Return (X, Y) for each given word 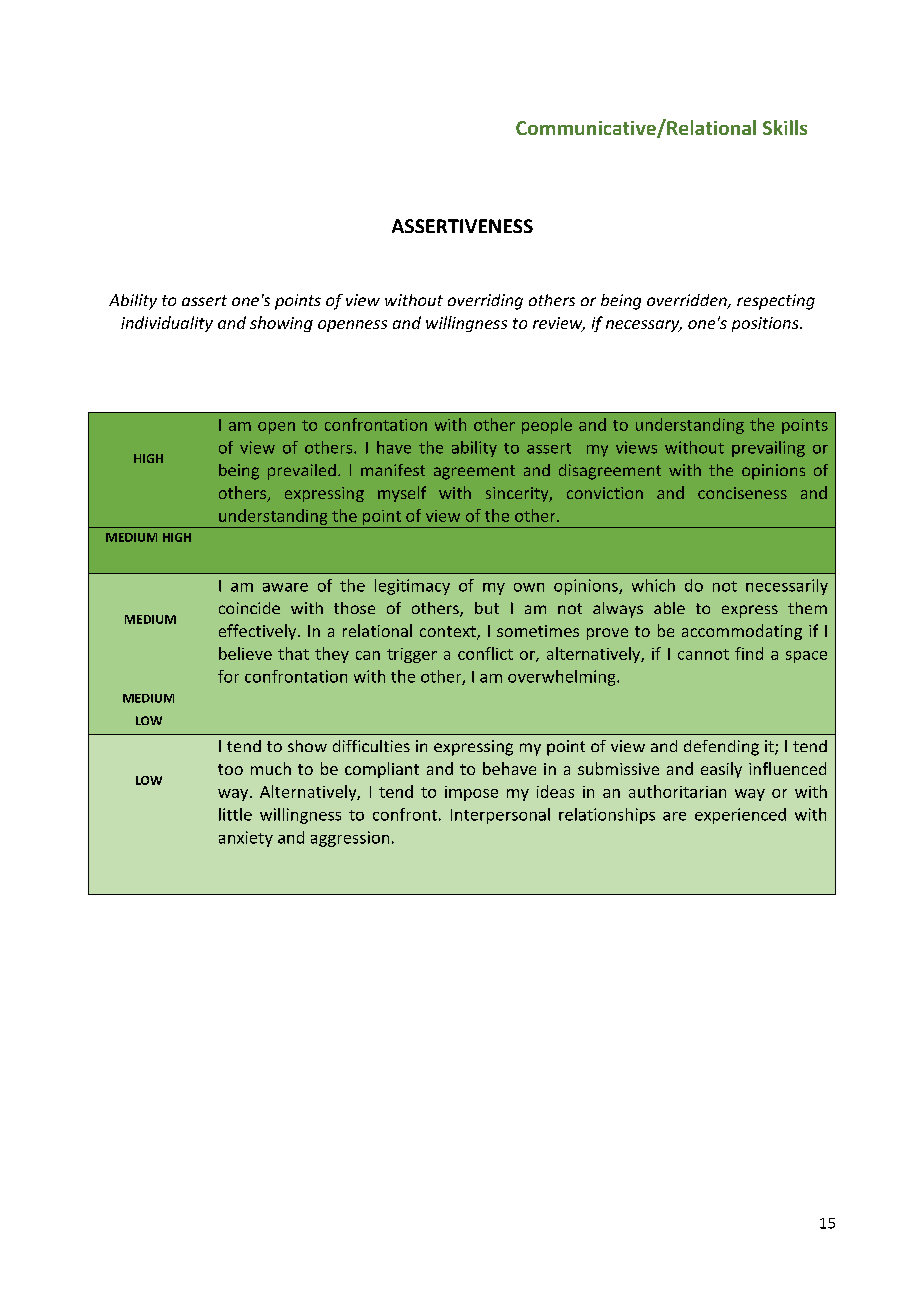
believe (245, 653)
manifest (393, 470)
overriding (485, 302)
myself (402, 494)
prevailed (302, 472)
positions (766, 324)
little (235, 814)
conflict (485, 653)
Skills (785, 127)
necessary (644, 326)
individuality (167, 324)
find (749, 653)
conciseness (742, 493)
